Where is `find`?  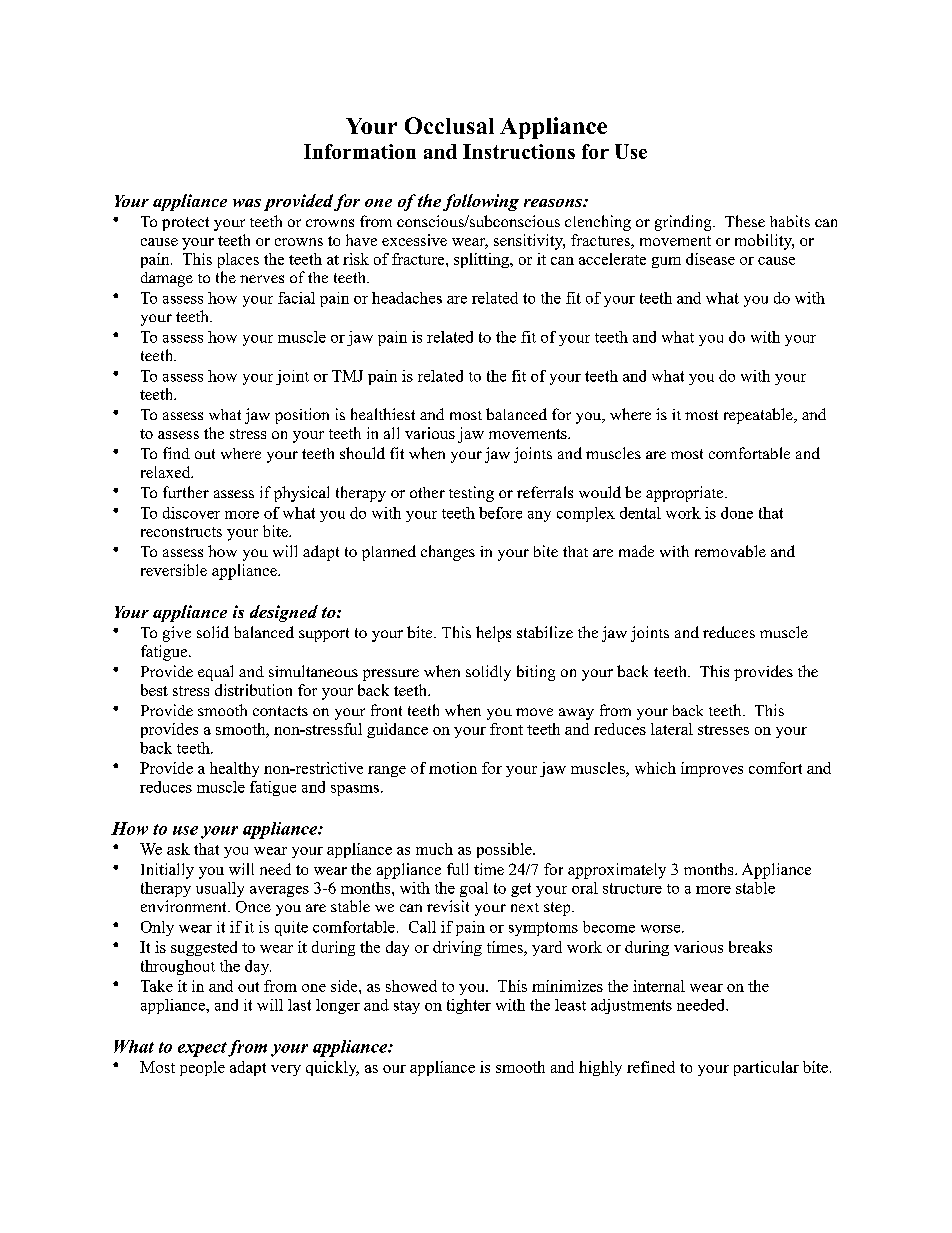
find is located at coordinates (176, 453).
